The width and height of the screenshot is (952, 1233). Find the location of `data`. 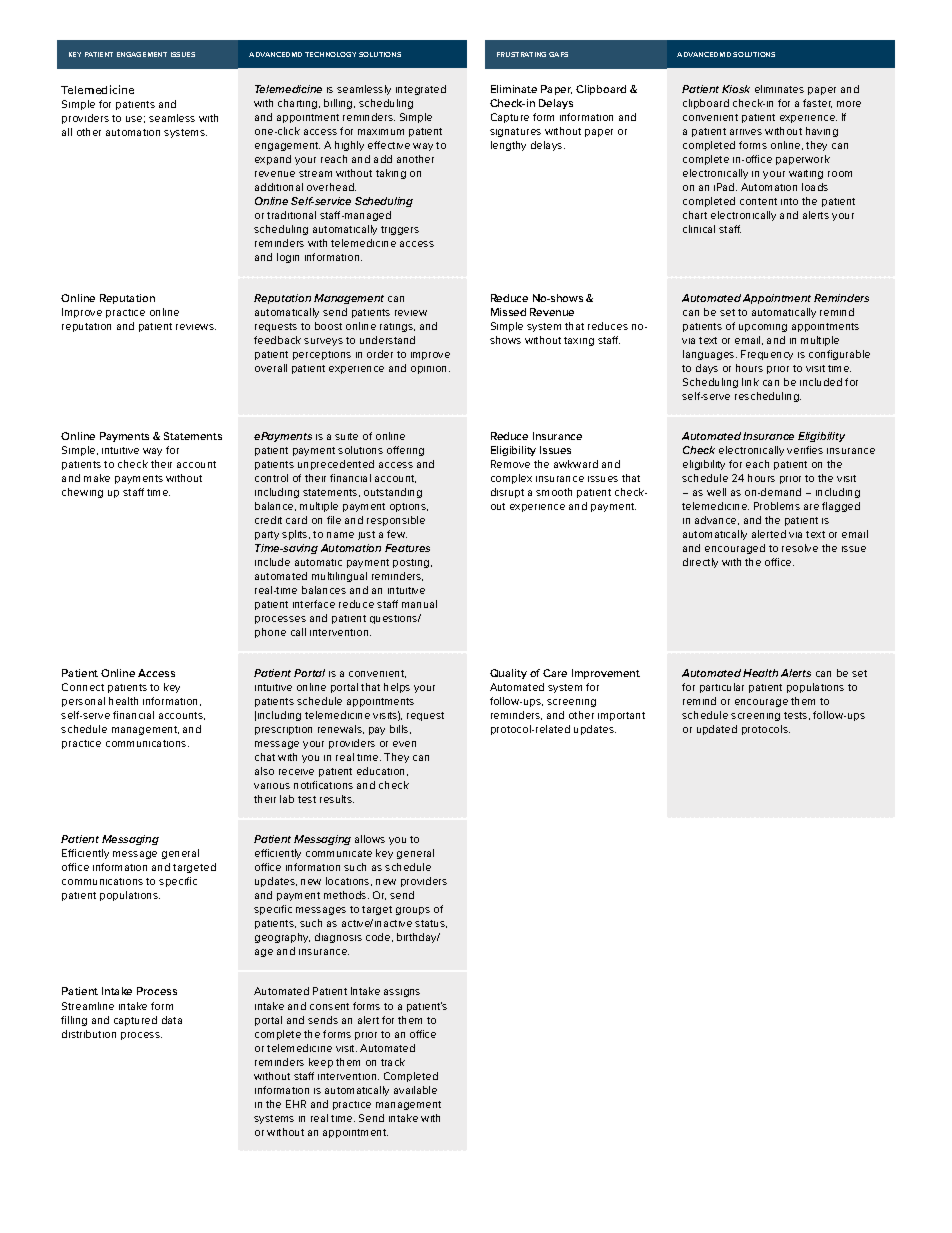

data is located at coordinates (172, 1020).
